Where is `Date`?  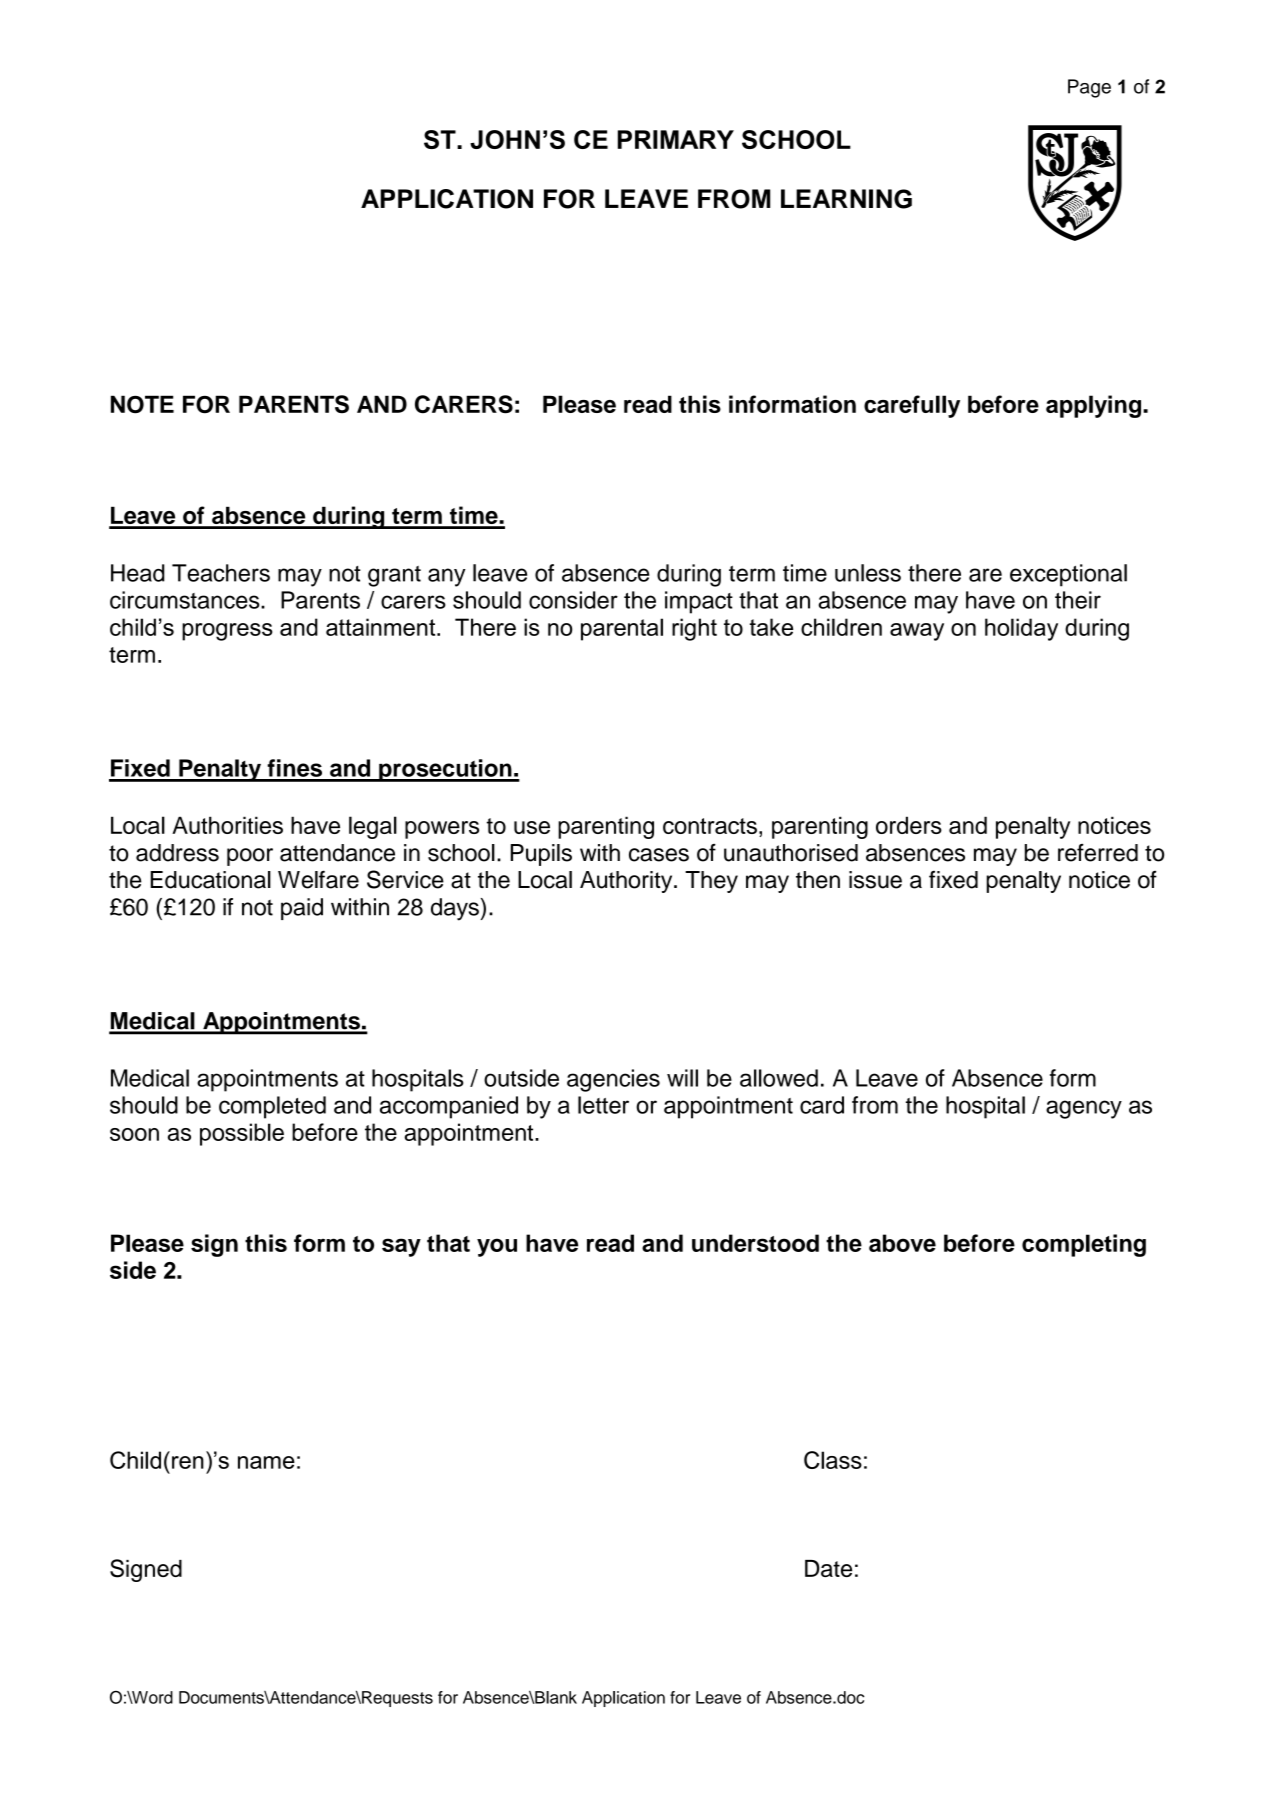
Date is located at coordinates (828, 1568).
